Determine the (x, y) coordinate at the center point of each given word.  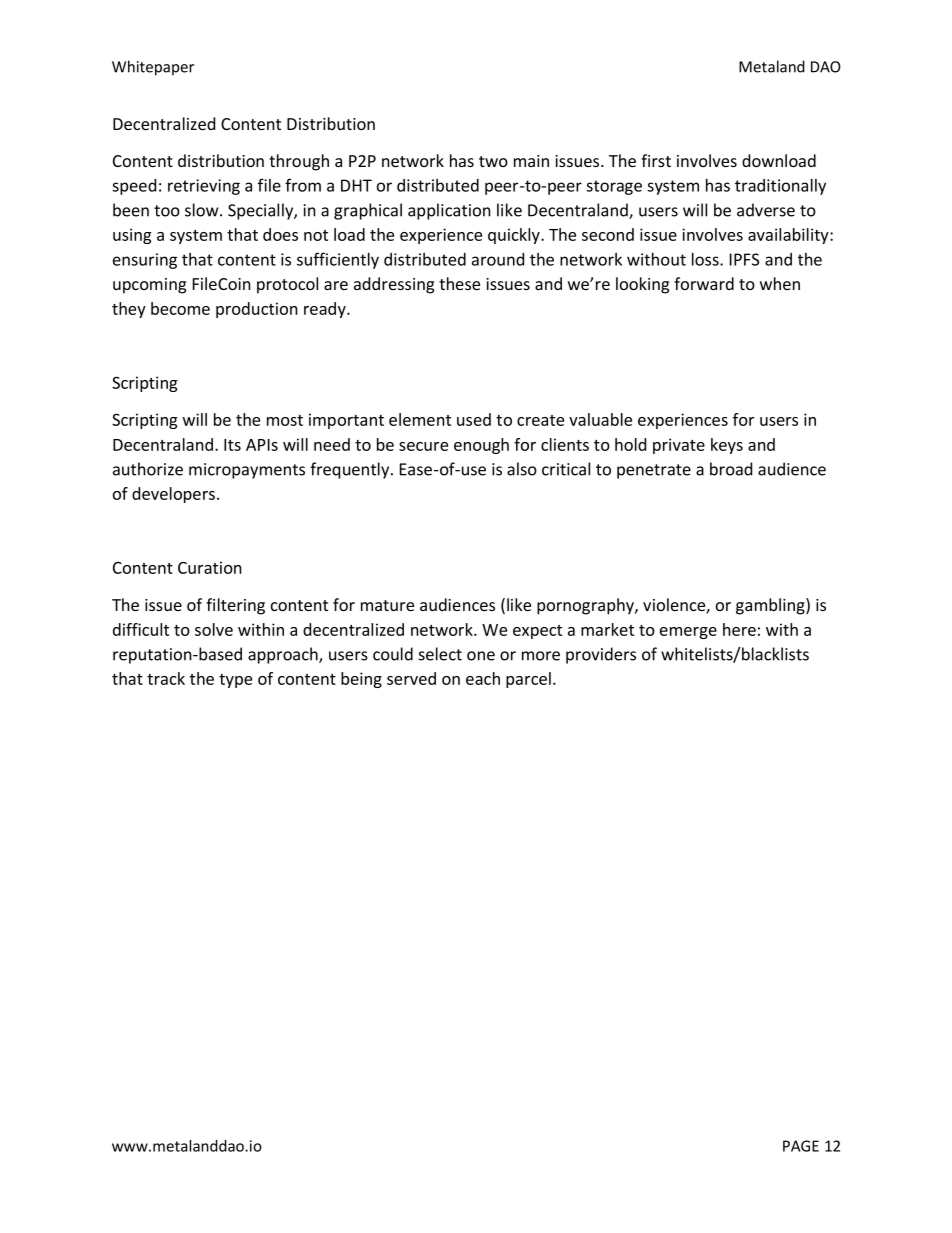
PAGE (801, 1146)
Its (232, 445)
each (483, 678)
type (235, 681)
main (531, 161)
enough (481, 446)
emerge (688, 633)
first (656, 160)
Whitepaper (153, 68)
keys (727, 446)
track (166, 678)
